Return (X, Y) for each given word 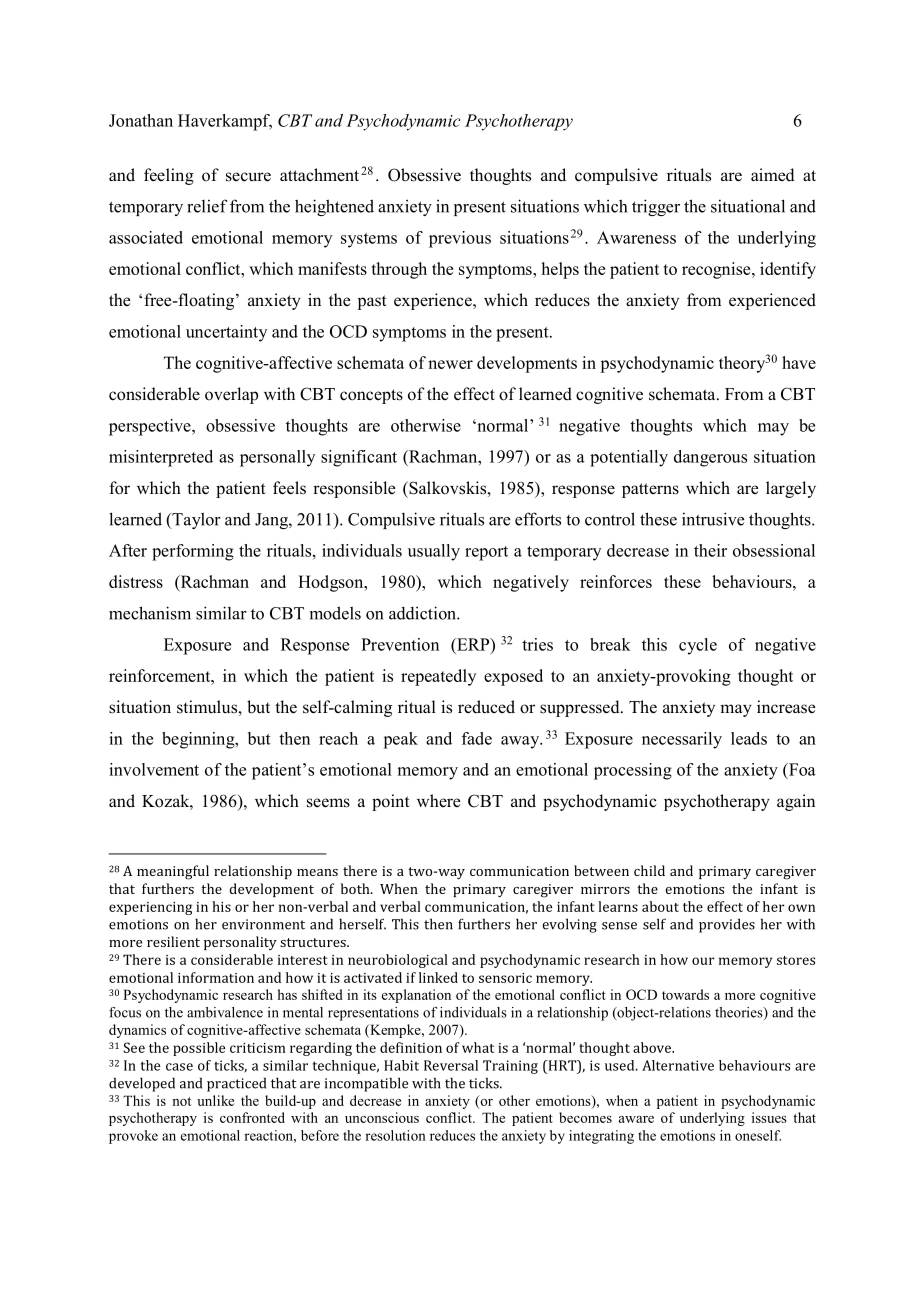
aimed (773, 175)
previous (460, 239)
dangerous (710, 458)
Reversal (451, 1065)
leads (749, 738)
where (439, 801)
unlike (215, 1100)
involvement (154, 769)
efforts (538, 519)
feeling (169, 176)
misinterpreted (161, 458)
